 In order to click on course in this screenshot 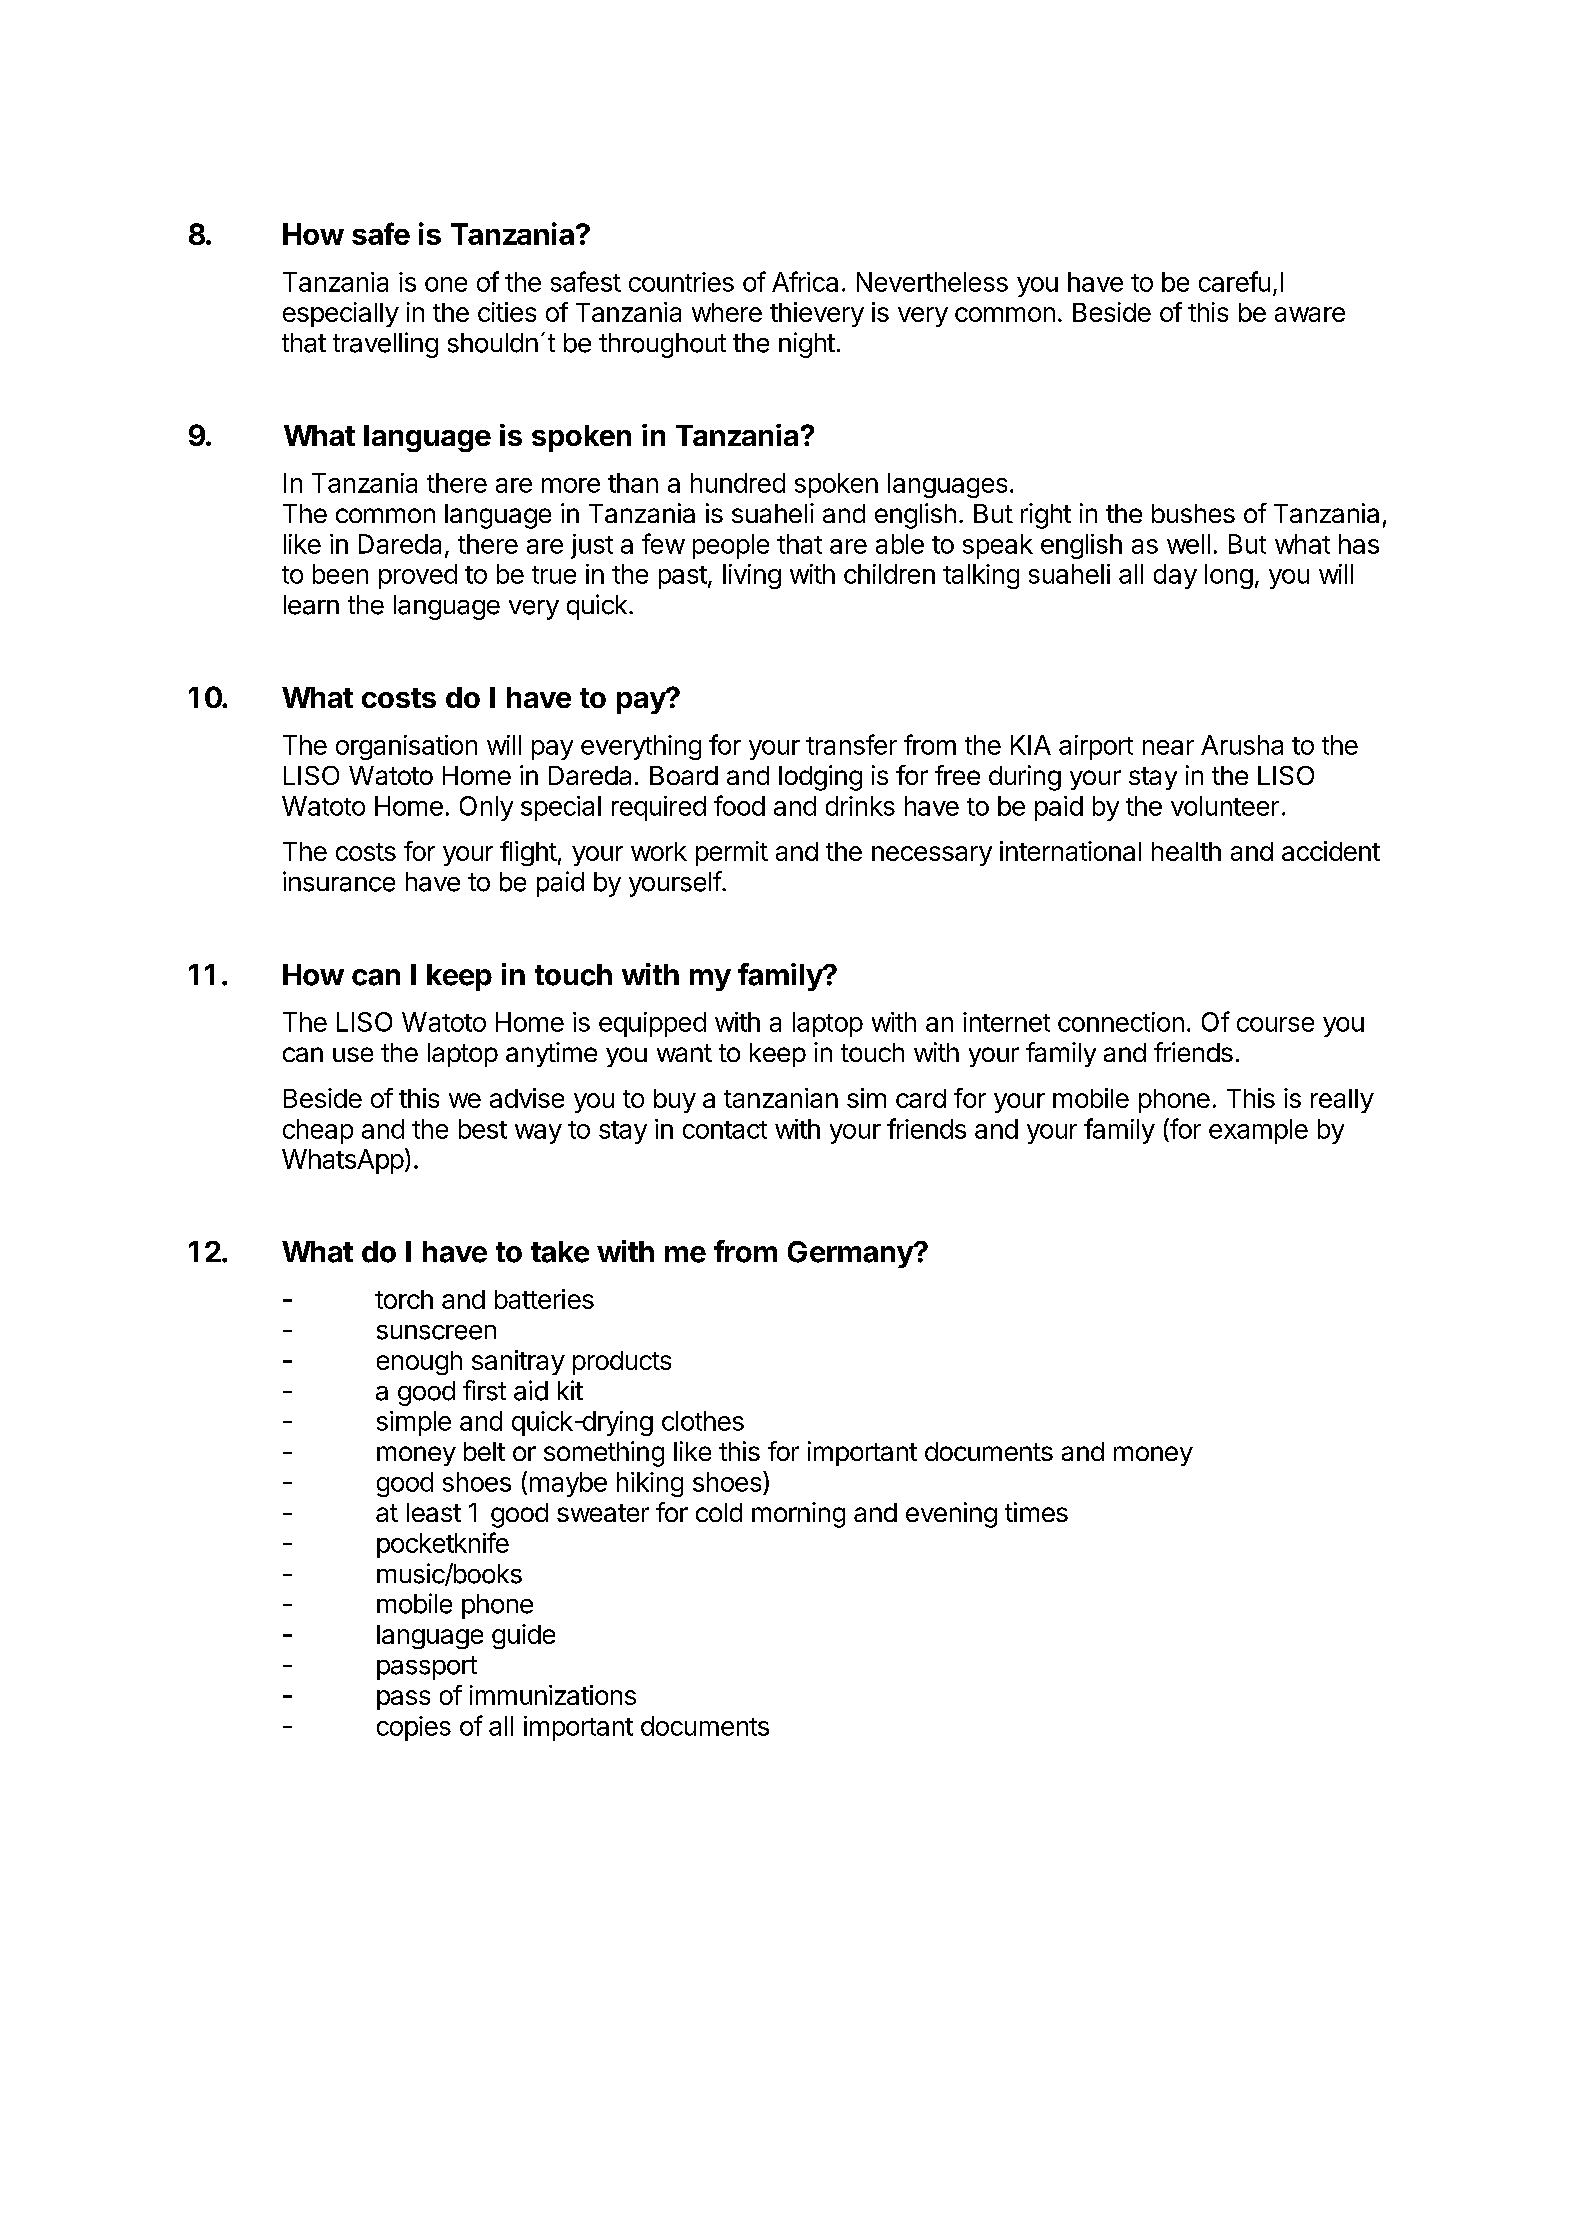, I will do `click(1275, 1024)`.
